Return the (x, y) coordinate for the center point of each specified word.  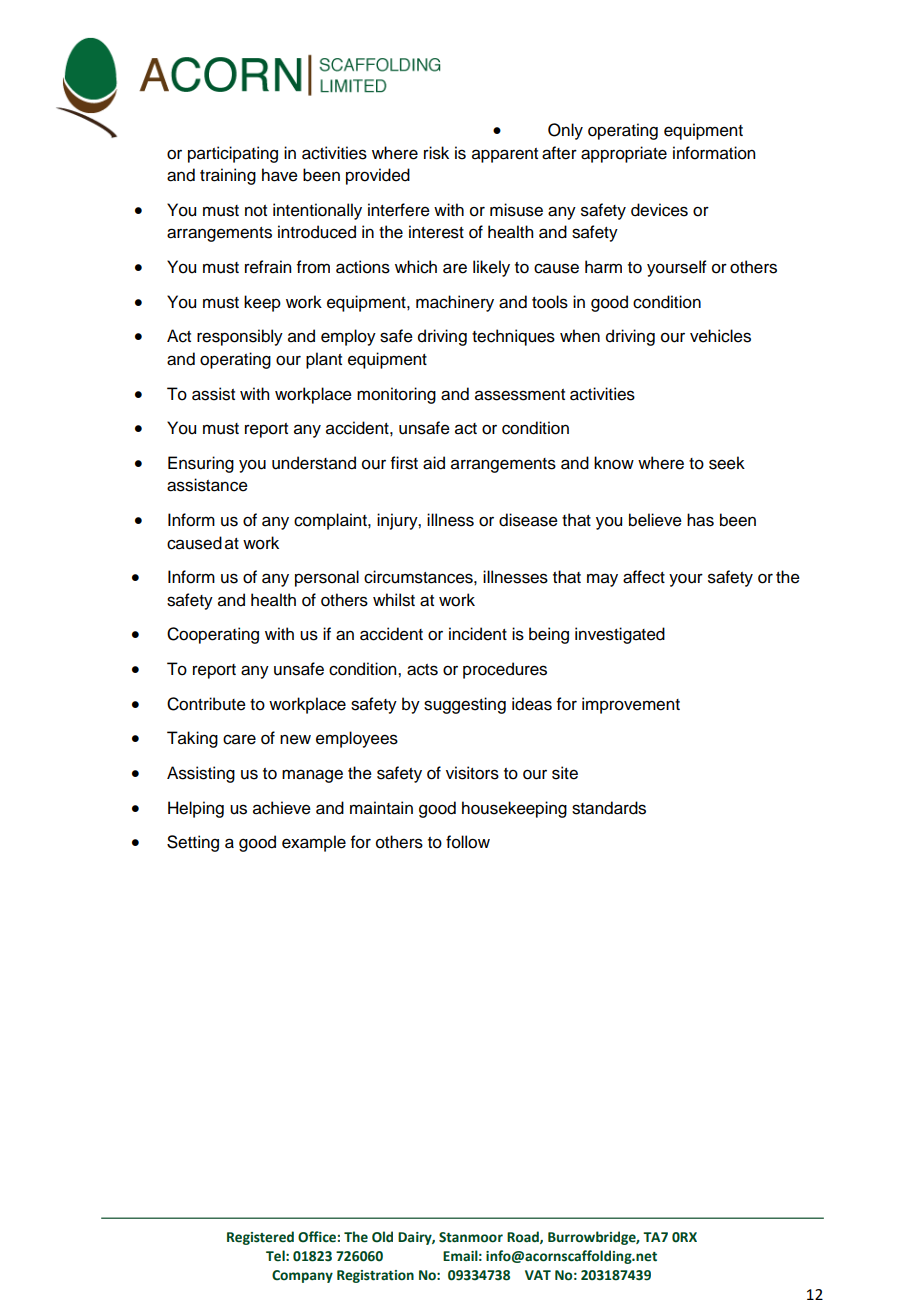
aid (434, 463)
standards (609, 808)
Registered (260, 1238)
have (280, 175)
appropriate (624, 154)
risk (436, 153)
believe (655, 520)
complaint (331, 521)
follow (468, 842)
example (314, 843)
